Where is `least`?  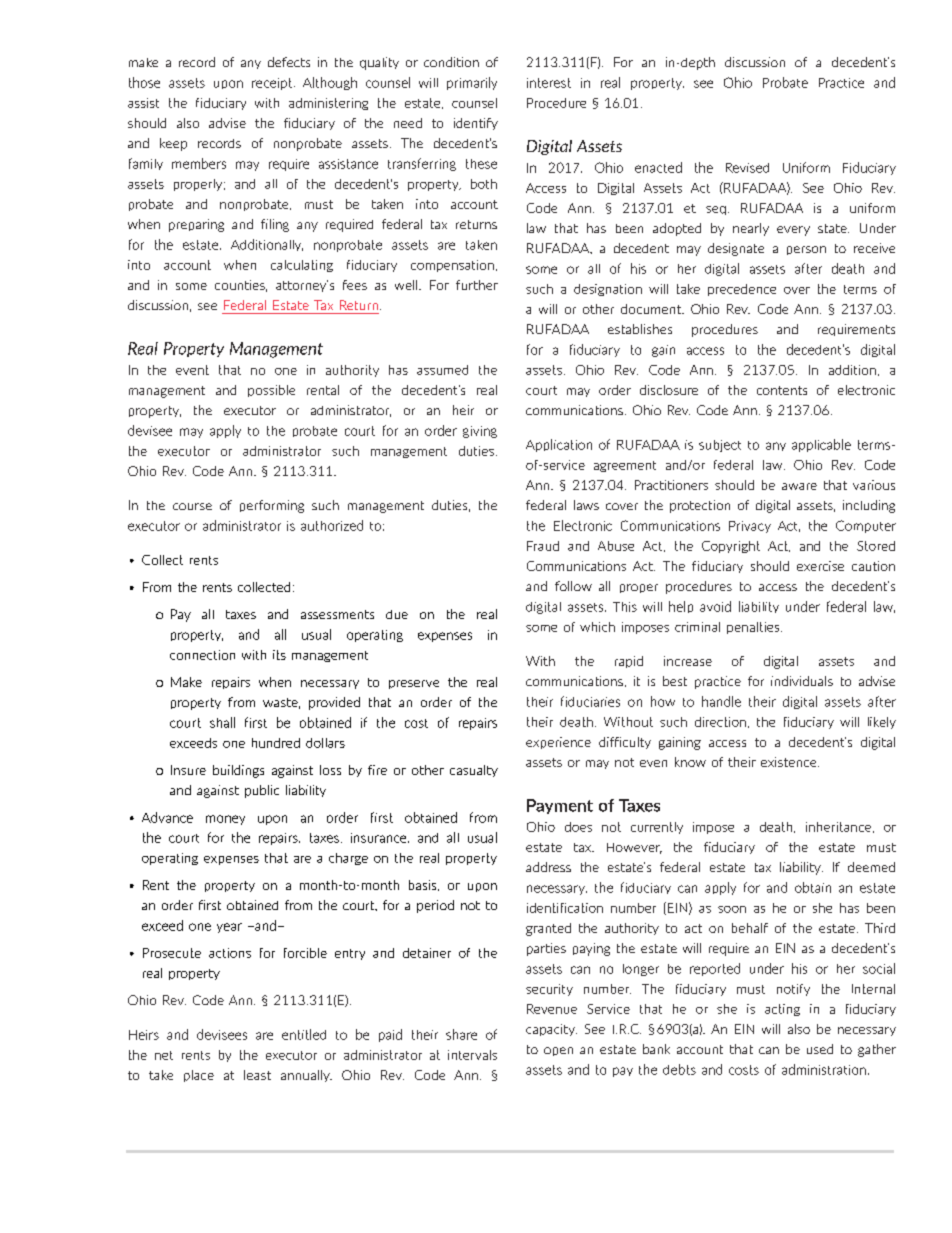
least is located at coordinates (257, 1075).
